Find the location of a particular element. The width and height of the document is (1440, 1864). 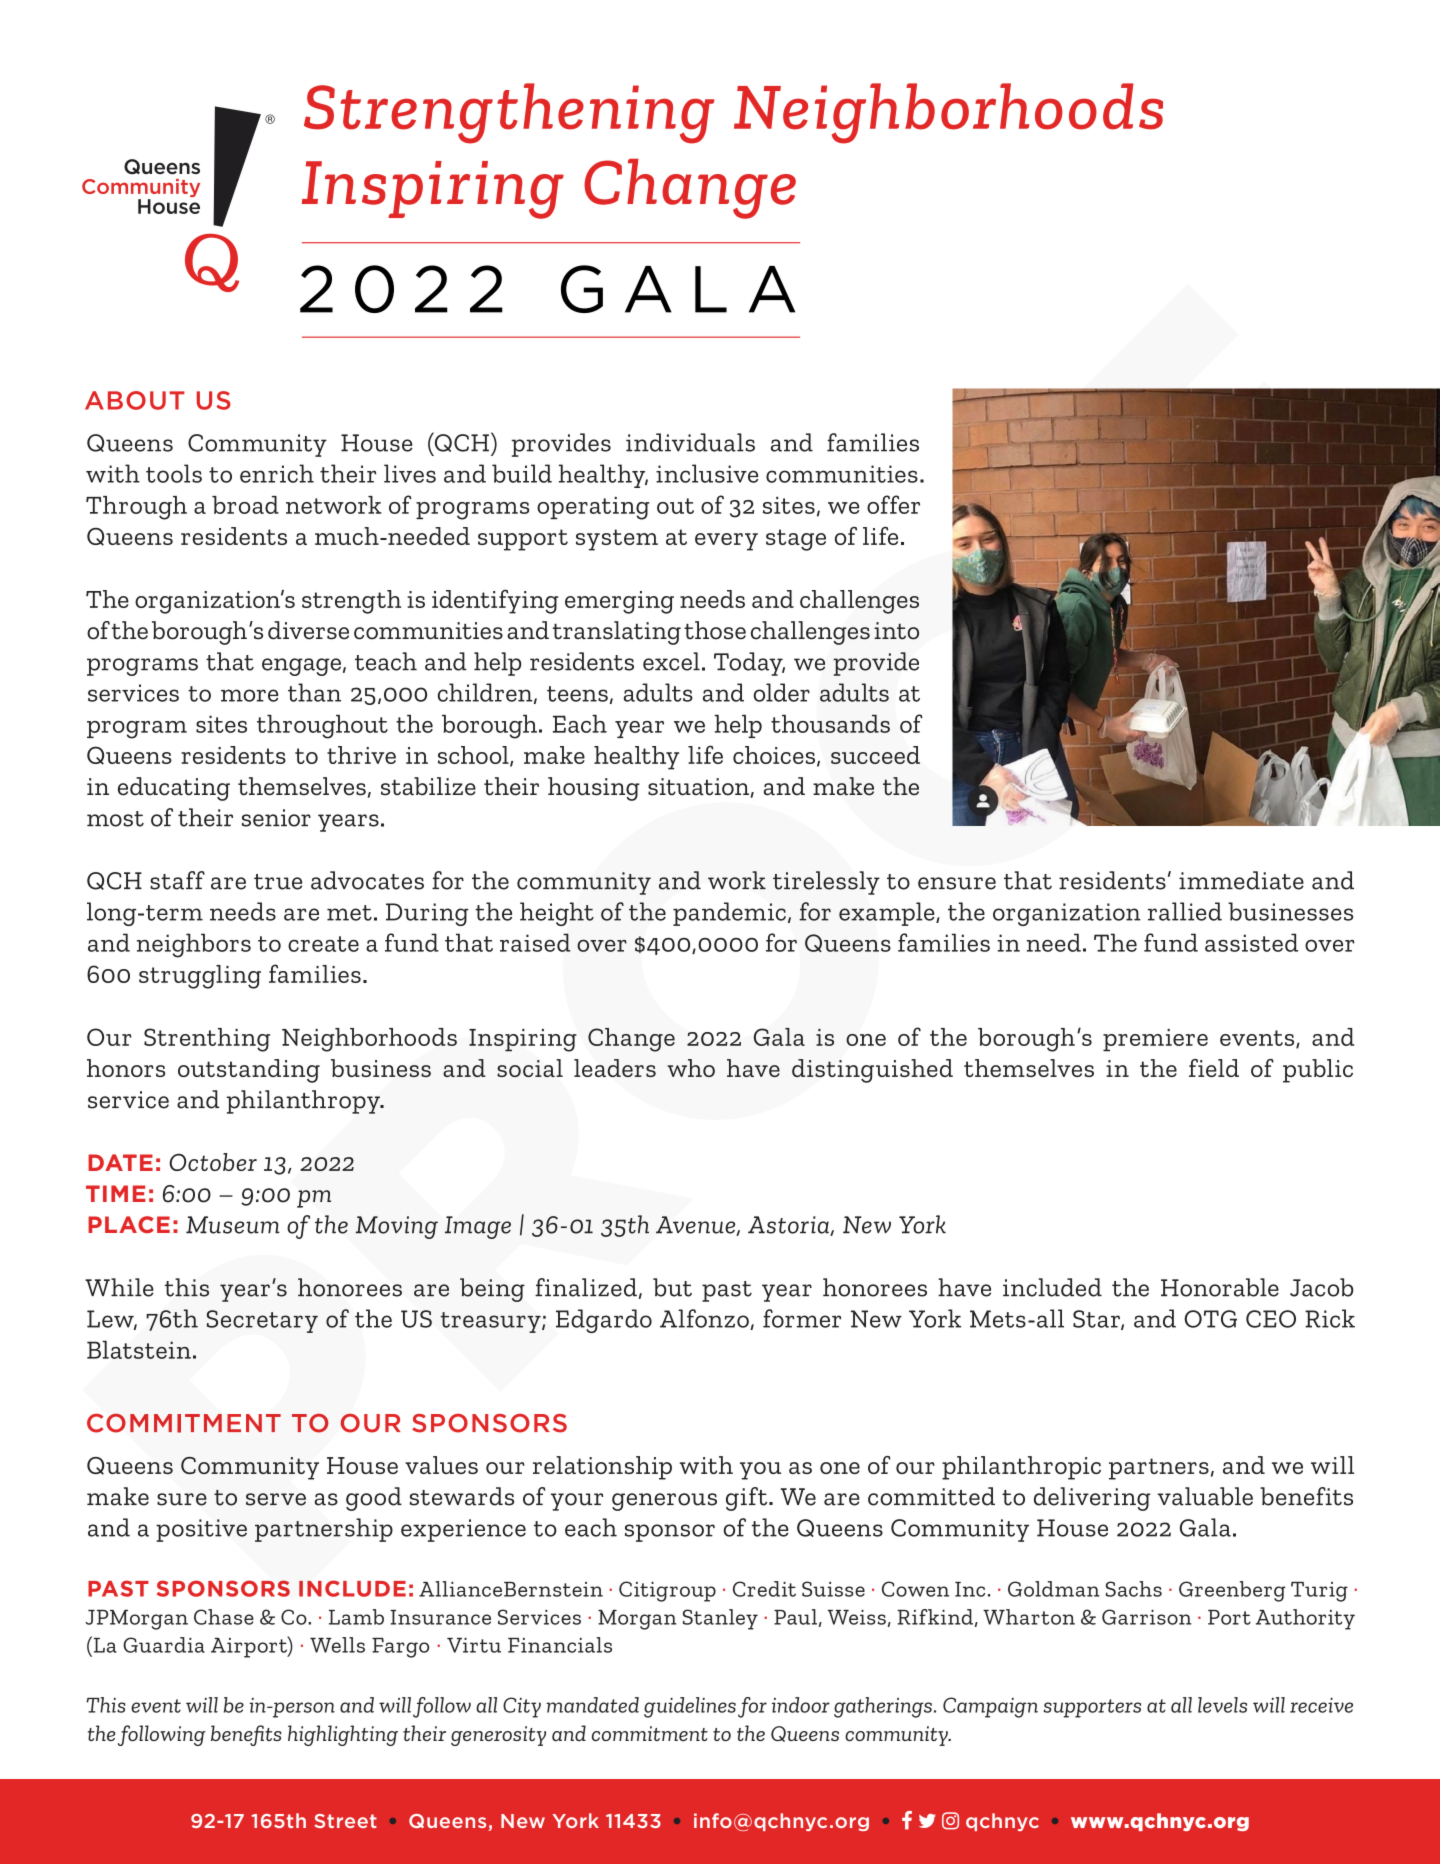

levels is located at coordinates (1222, 1705).
